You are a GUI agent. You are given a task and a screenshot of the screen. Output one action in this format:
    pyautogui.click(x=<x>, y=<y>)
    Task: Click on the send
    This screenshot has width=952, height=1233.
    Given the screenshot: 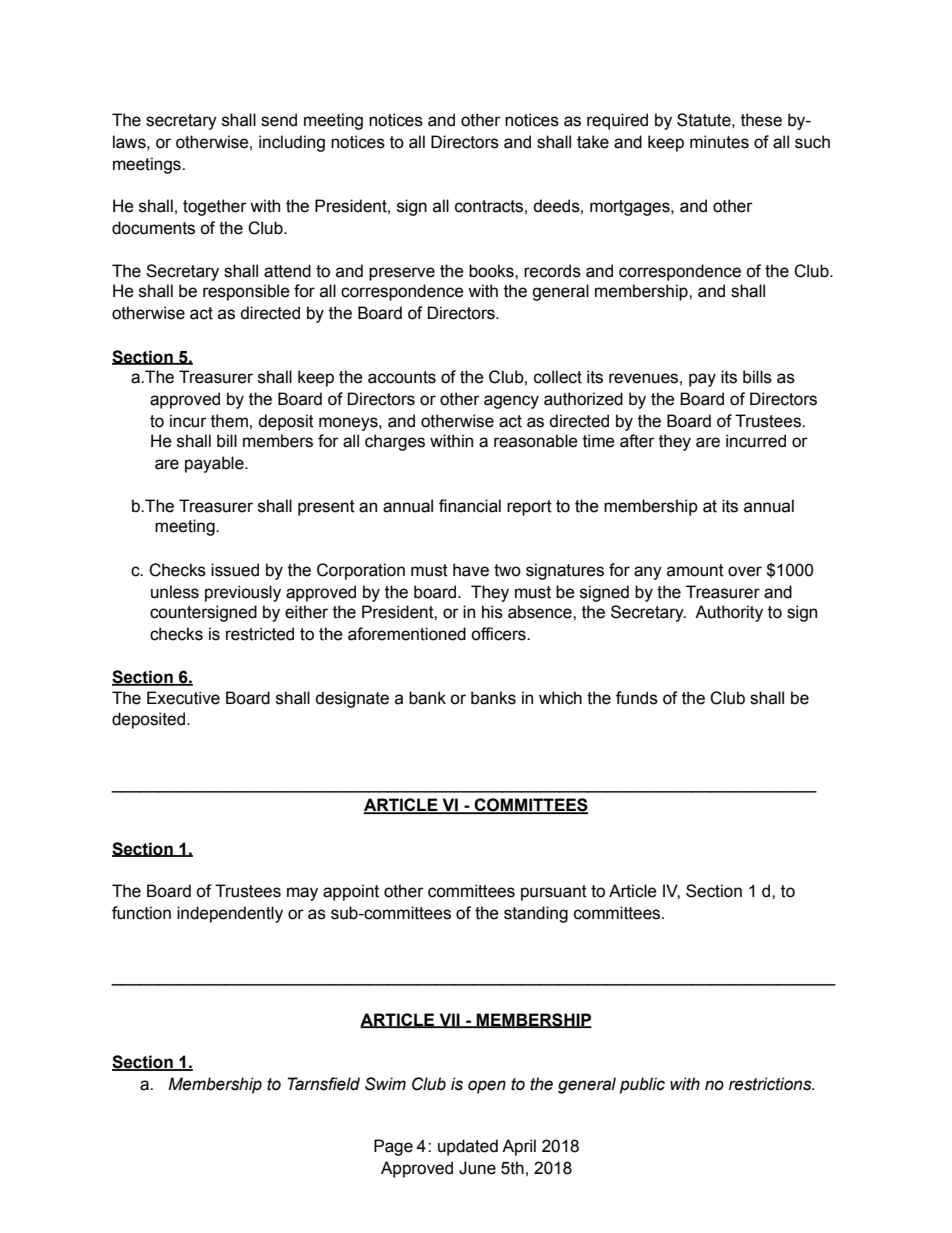 What is the action you would take?
    pyautogui.click(x=279, y=120)
